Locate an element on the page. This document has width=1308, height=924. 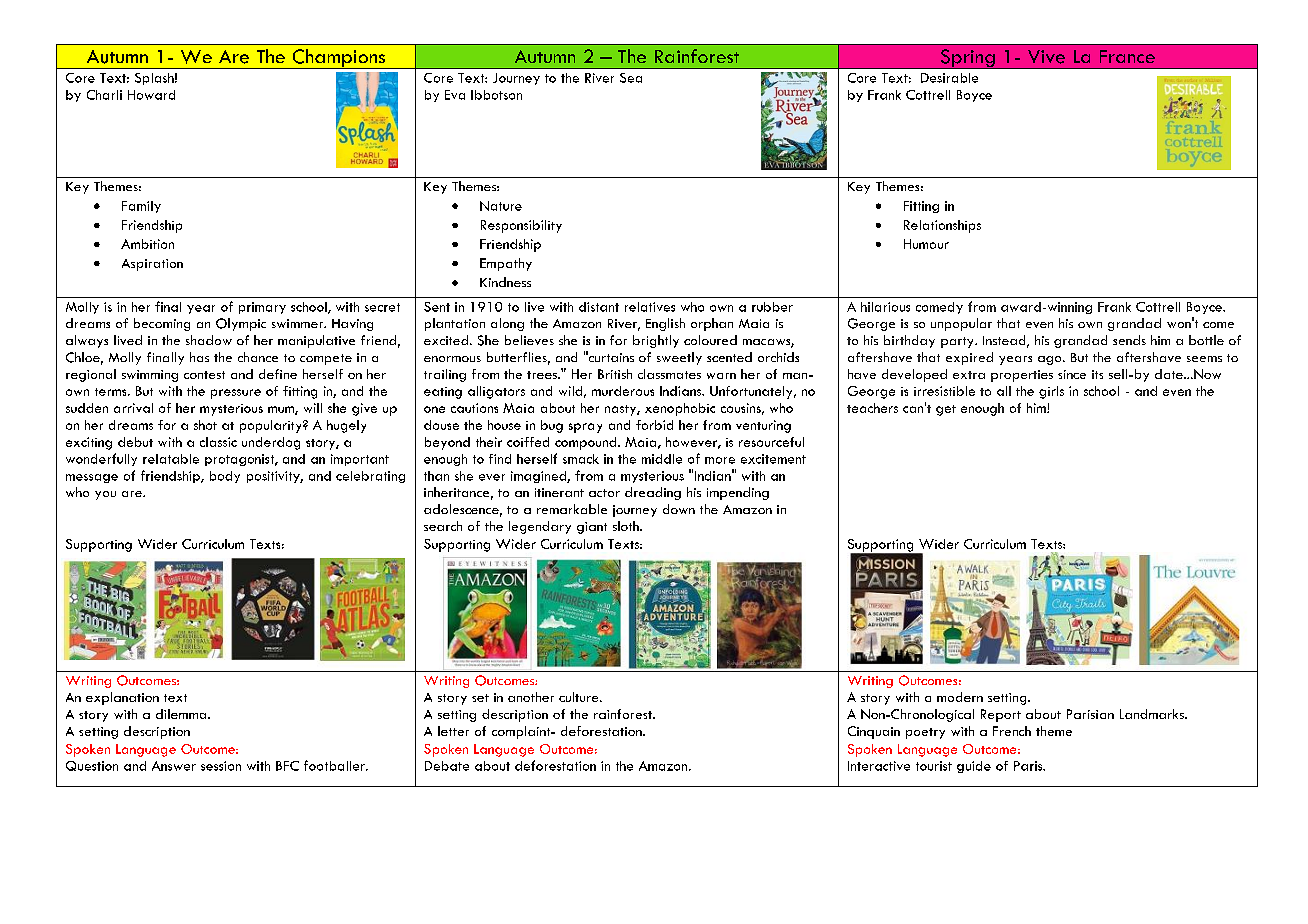
Howard is located at coordinates (151, 95).
